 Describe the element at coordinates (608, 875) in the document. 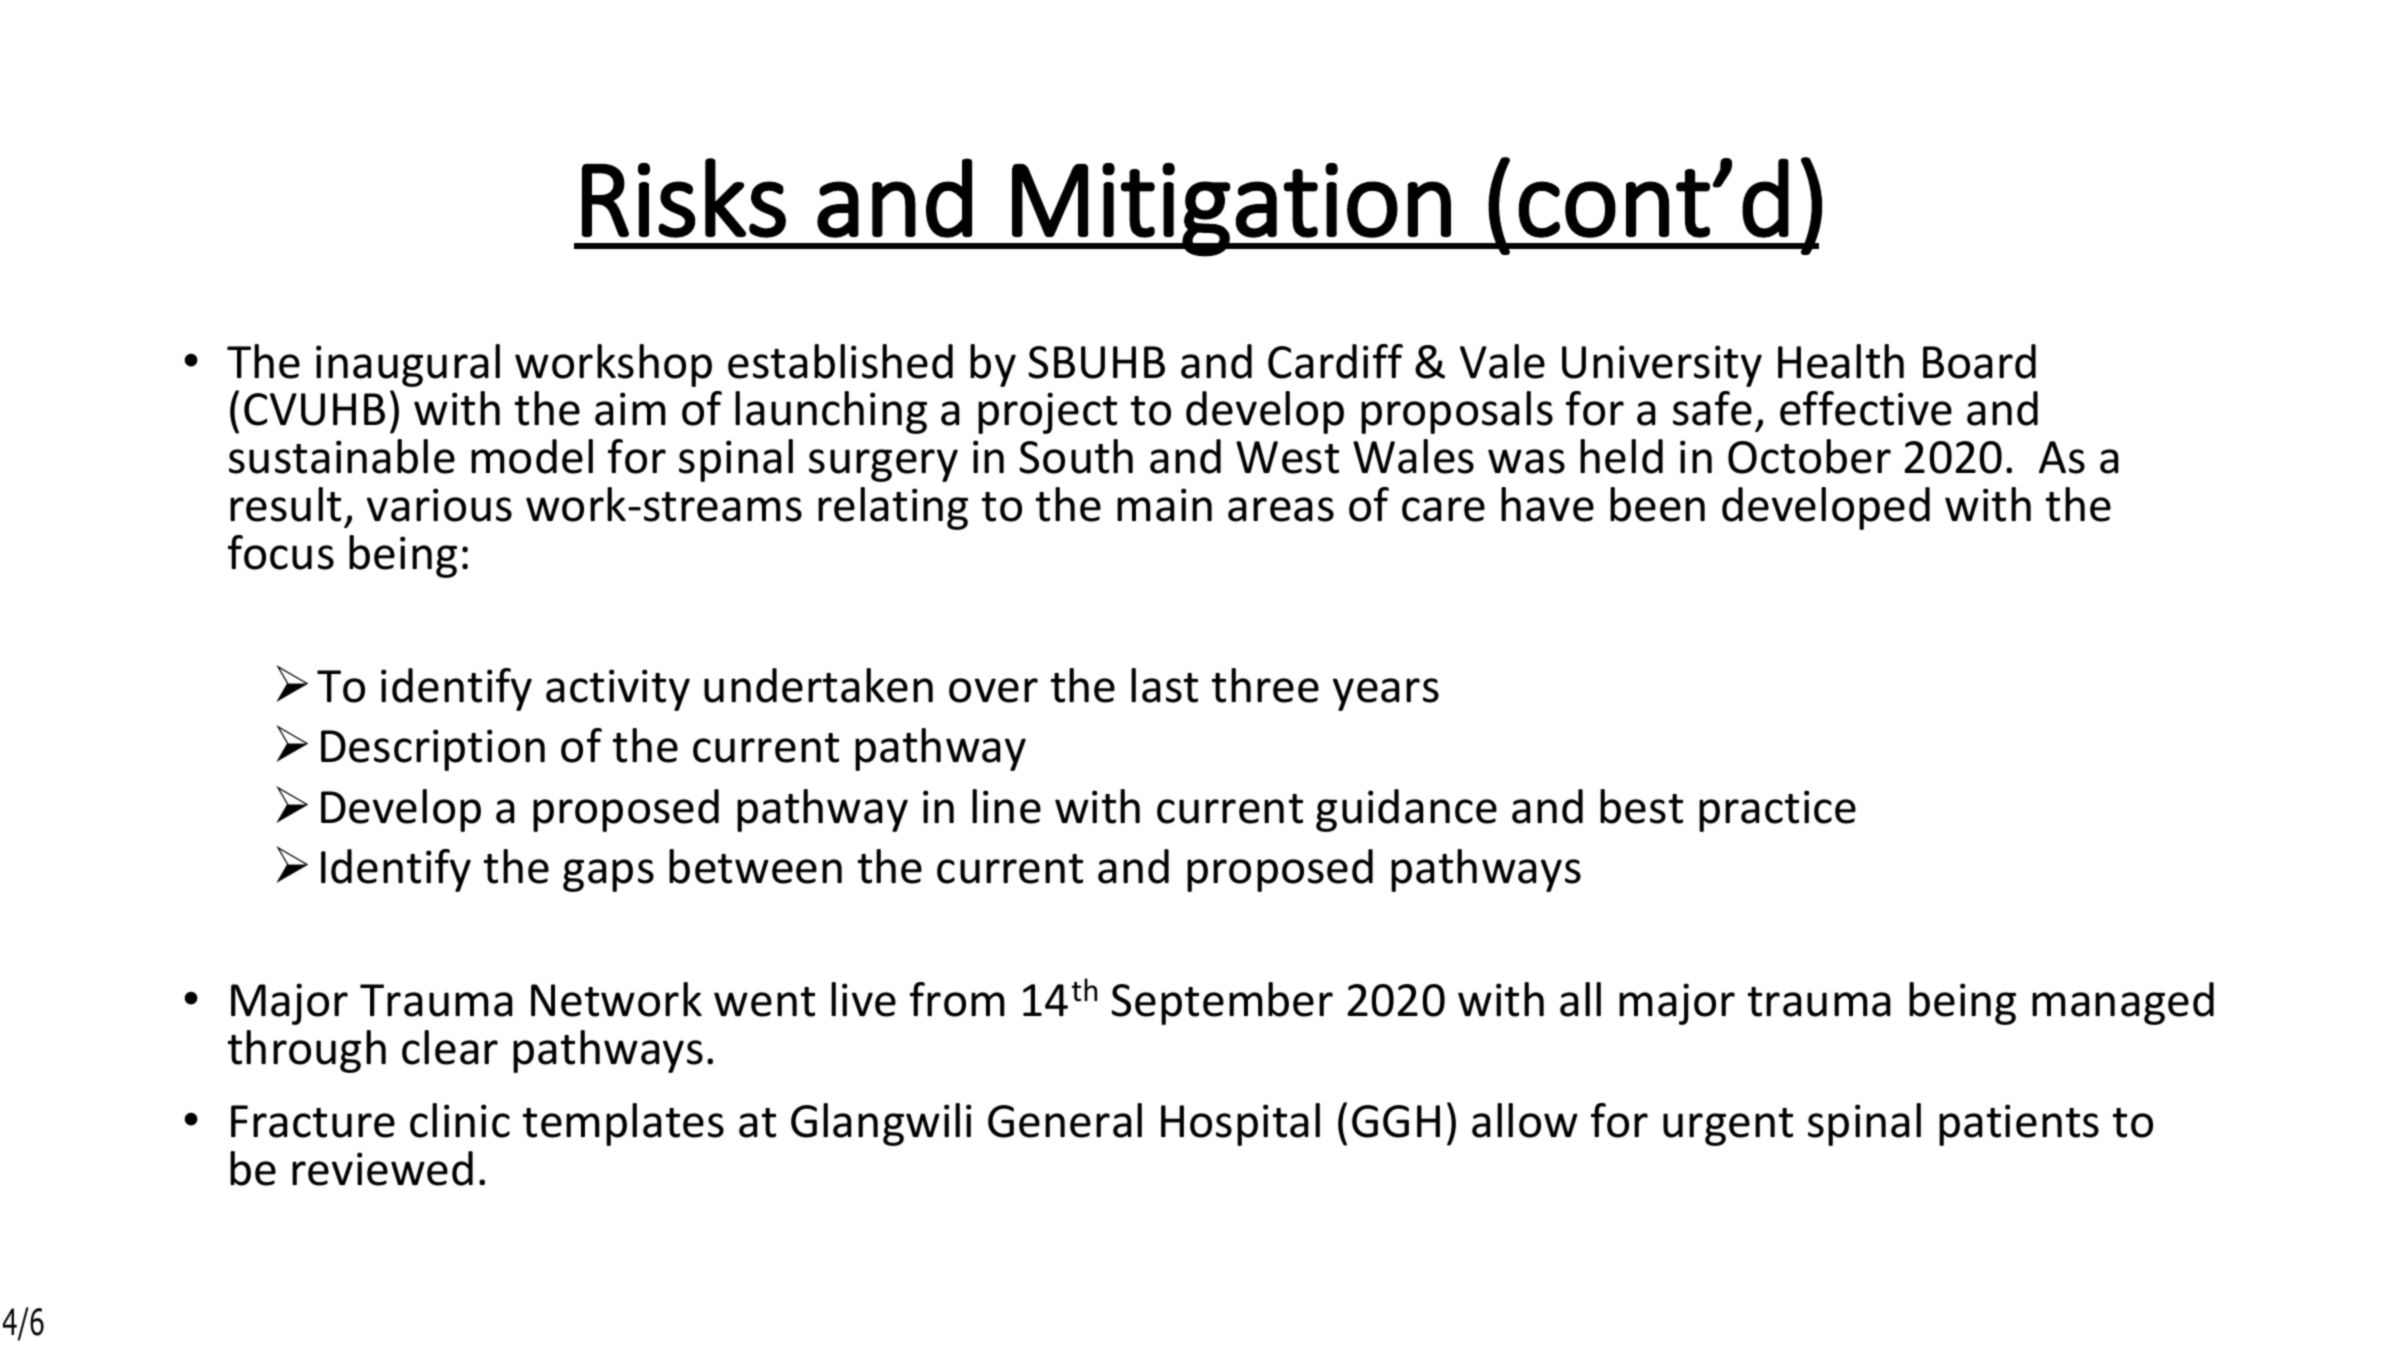

I see `gaps` at that location.
